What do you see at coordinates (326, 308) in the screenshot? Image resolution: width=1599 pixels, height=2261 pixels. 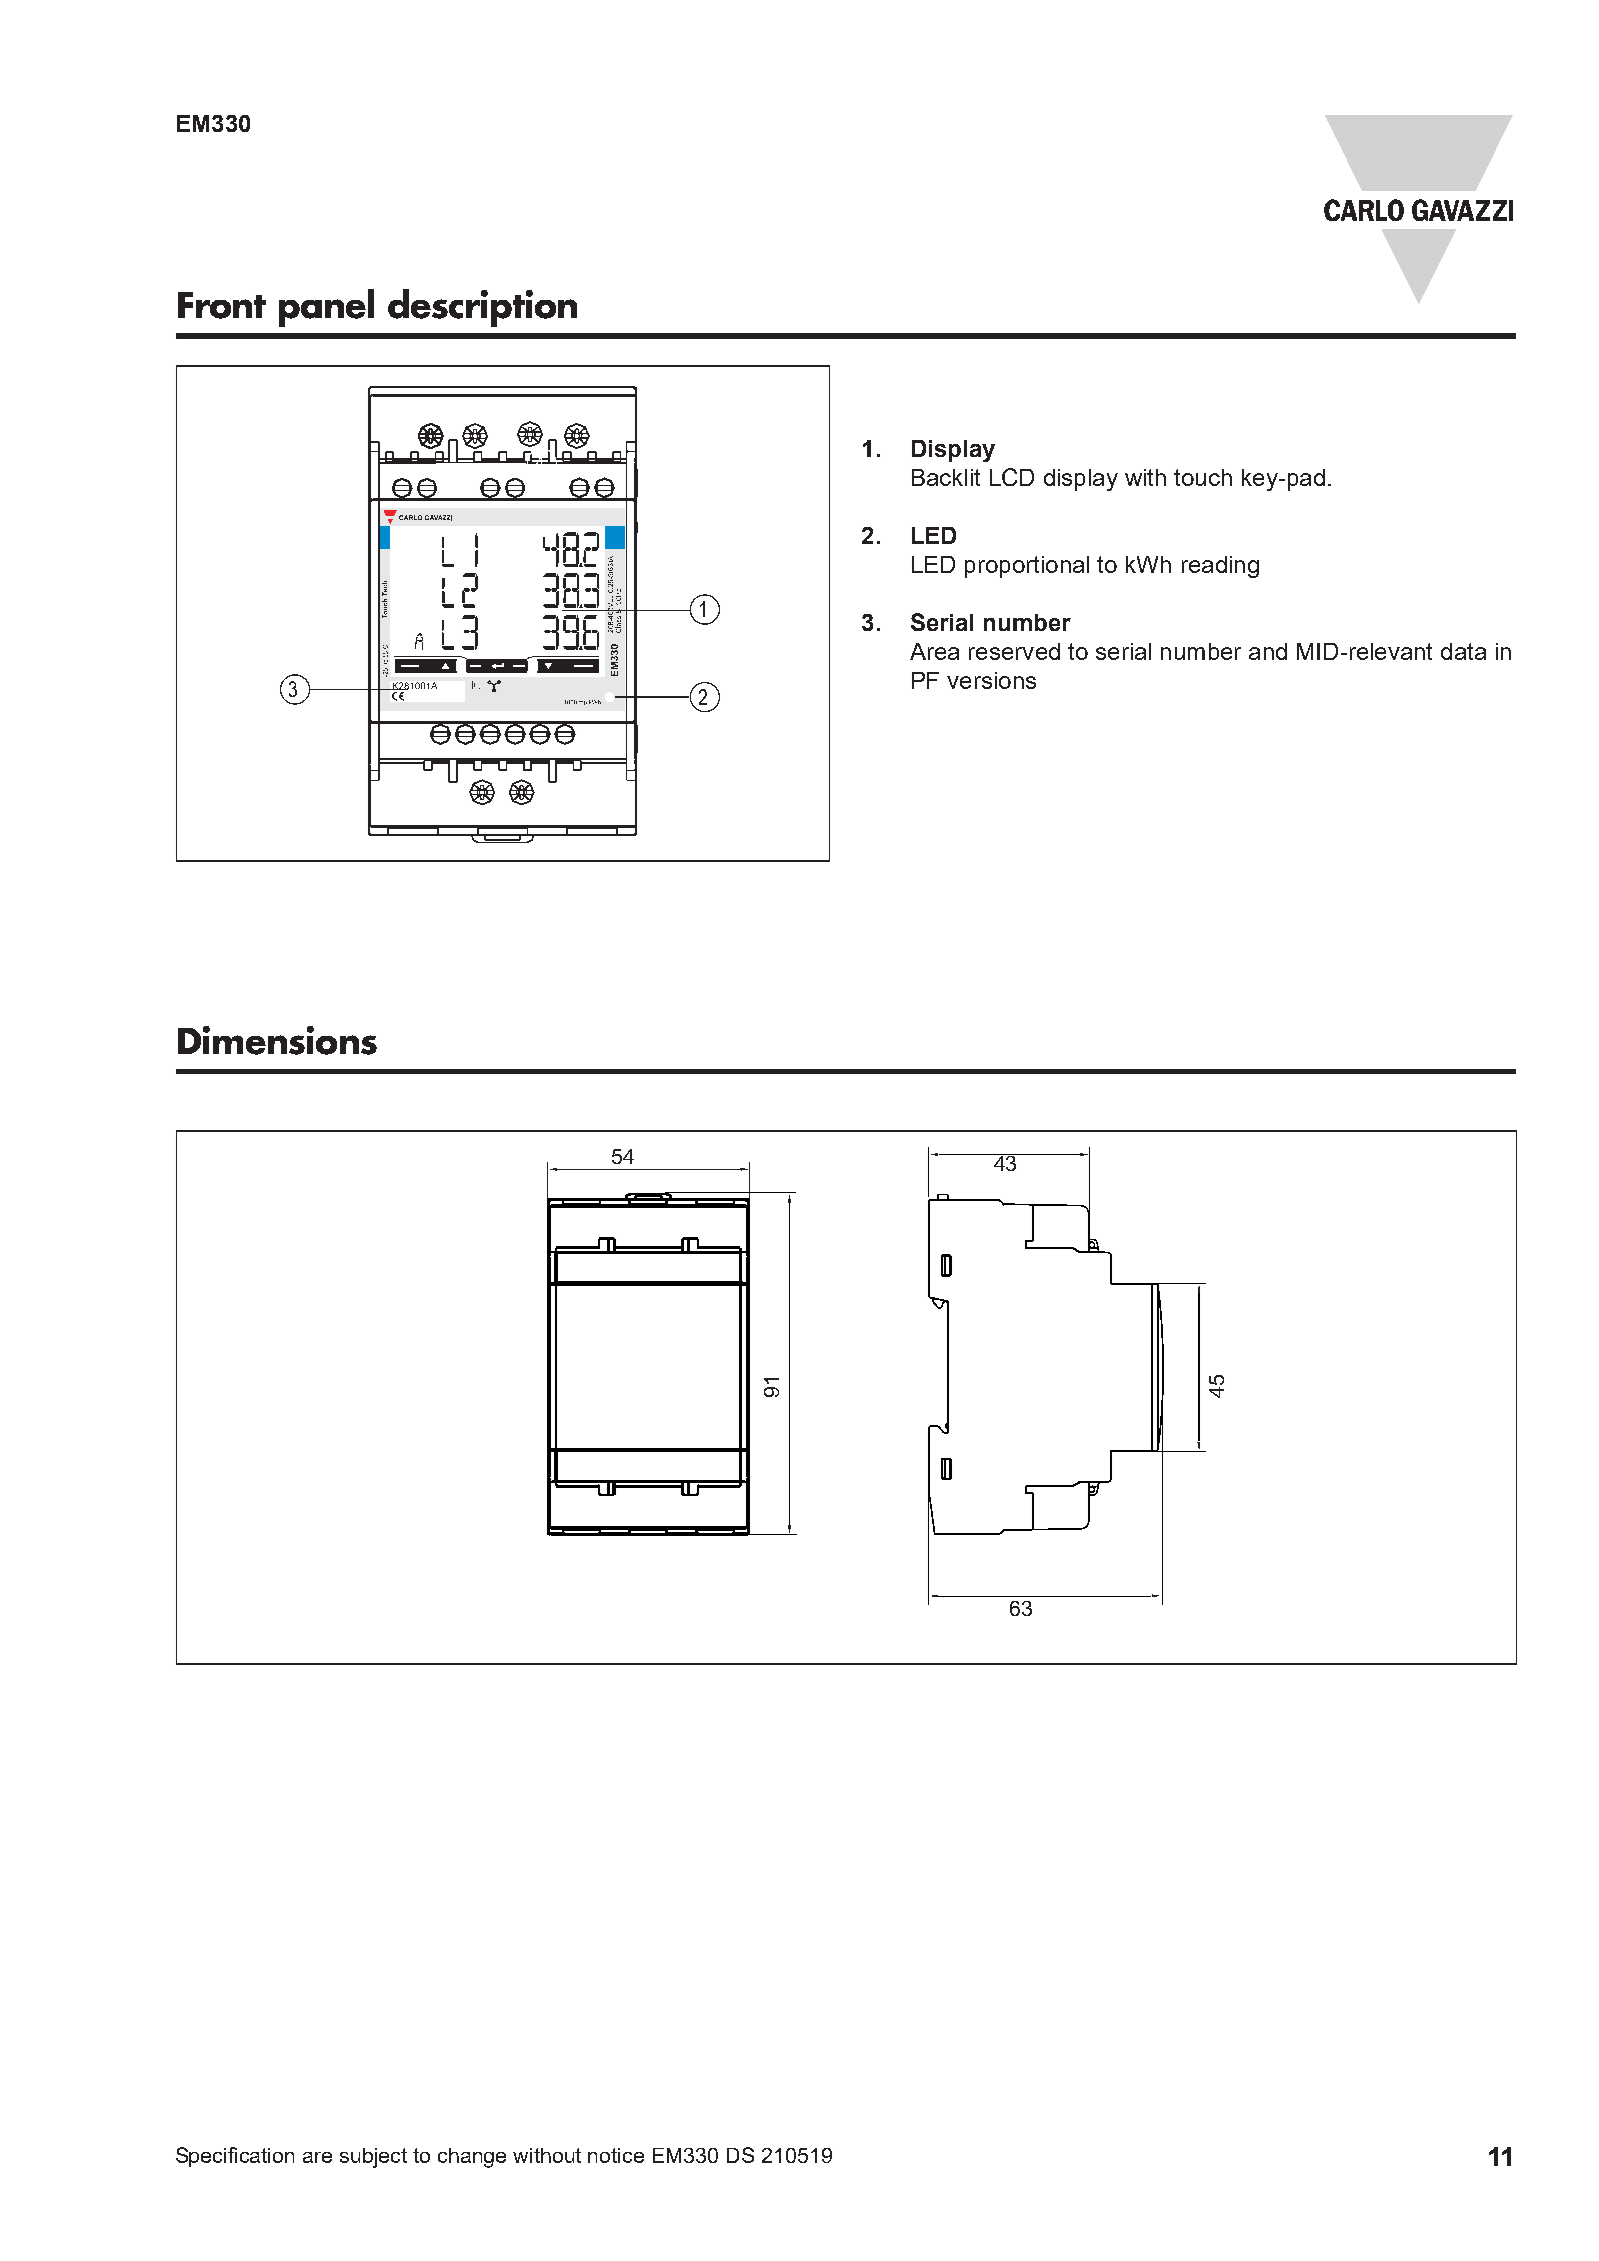 I see `panel` at bounding box center [326, 308].
